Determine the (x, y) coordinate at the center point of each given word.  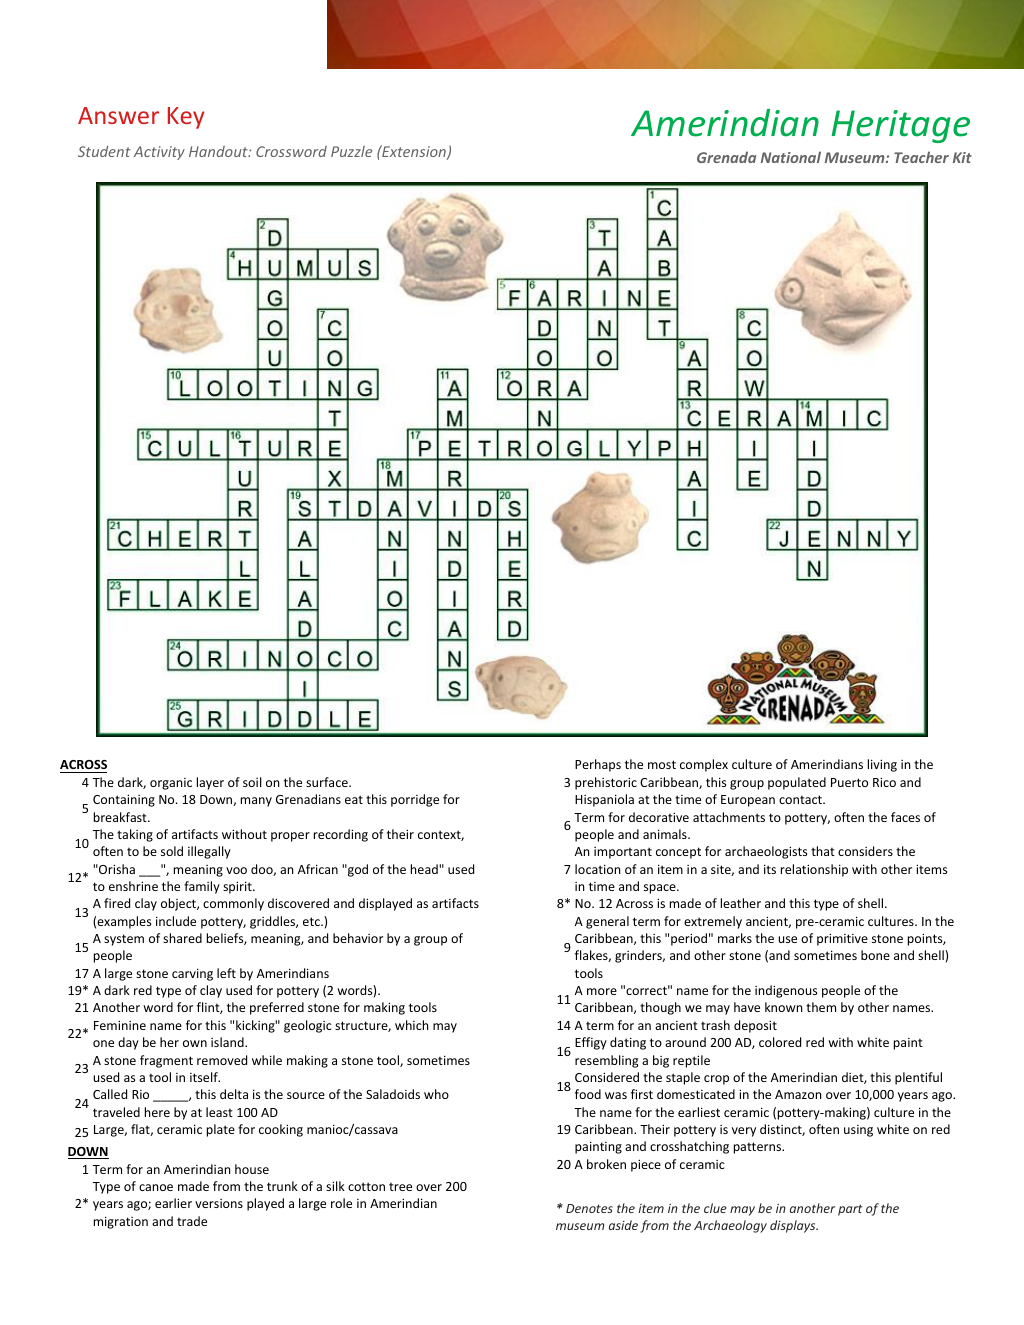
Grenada (726, 157)
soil (252, 782)
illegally (209, 852)
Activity (159, 153)
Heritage (900, 126)
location (598, 869)
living (882, 765)
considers (865, 851)
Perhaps (598, 765)
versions (219, 1203)
